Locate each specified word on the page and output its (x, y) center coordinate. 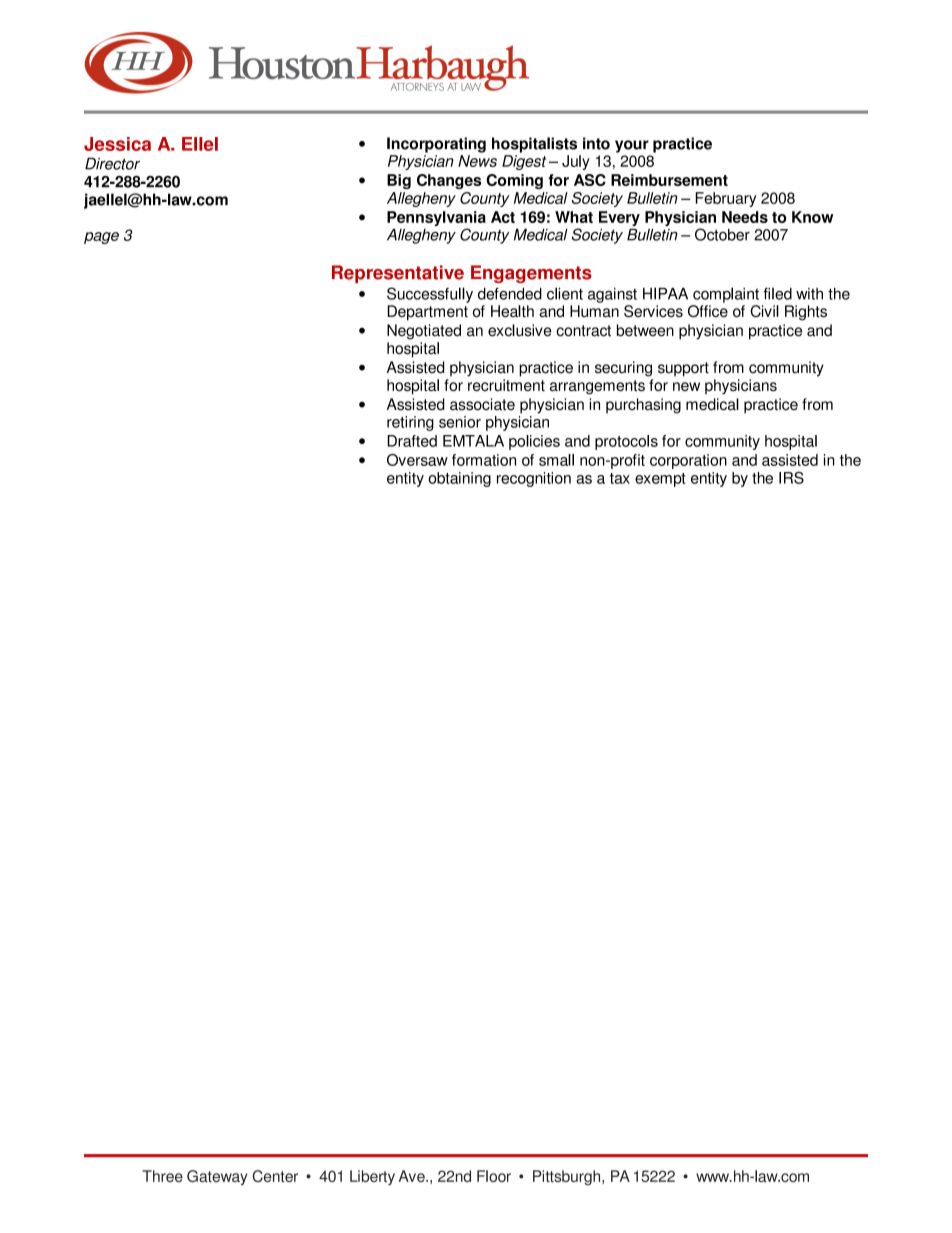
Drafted (412, 441)
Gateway (217, 1177)
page (101, 238)
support (683, 369)
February (726, 199)
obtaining (459, 479)
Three (162, 1176)
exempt (660, 480)
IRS (791, 478)
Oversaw (417, 460)
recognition (534, 479)
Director (112, 164)
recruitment (506, 385)
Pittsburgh (568, 1177)
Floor (494, 1176)
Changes (449, 181)
